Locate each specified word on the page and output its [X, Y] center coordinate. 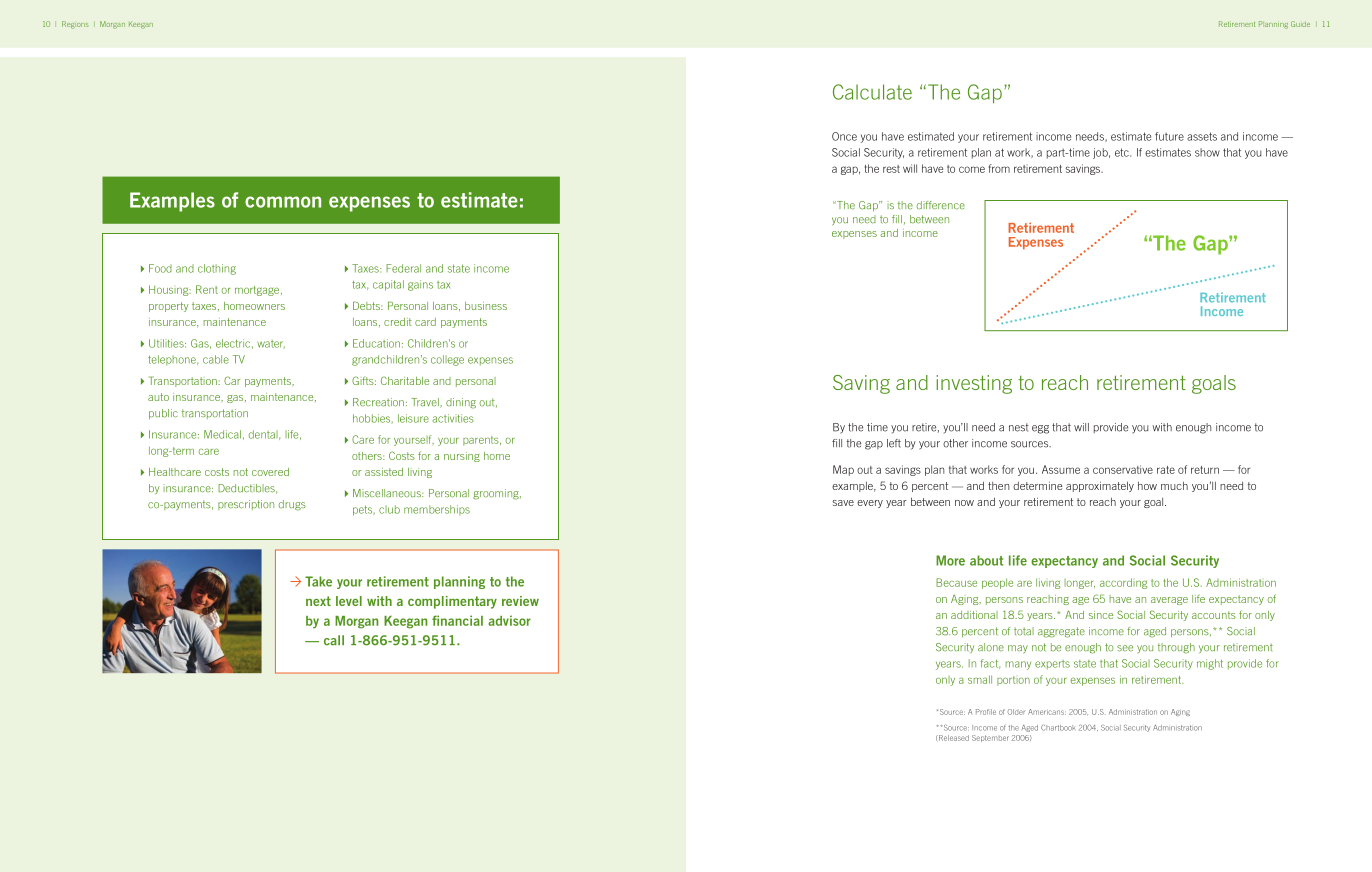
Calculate [872, 92]
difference [941, 205]
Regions [75, 25]
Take [318, 581]
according [1123, 583]
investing [974, 384]
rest [891, 169]
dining [461, 403]
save [843, 503]
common [283, 202]
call [334, 640]
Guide [1300, 24]
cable [216, 359]
